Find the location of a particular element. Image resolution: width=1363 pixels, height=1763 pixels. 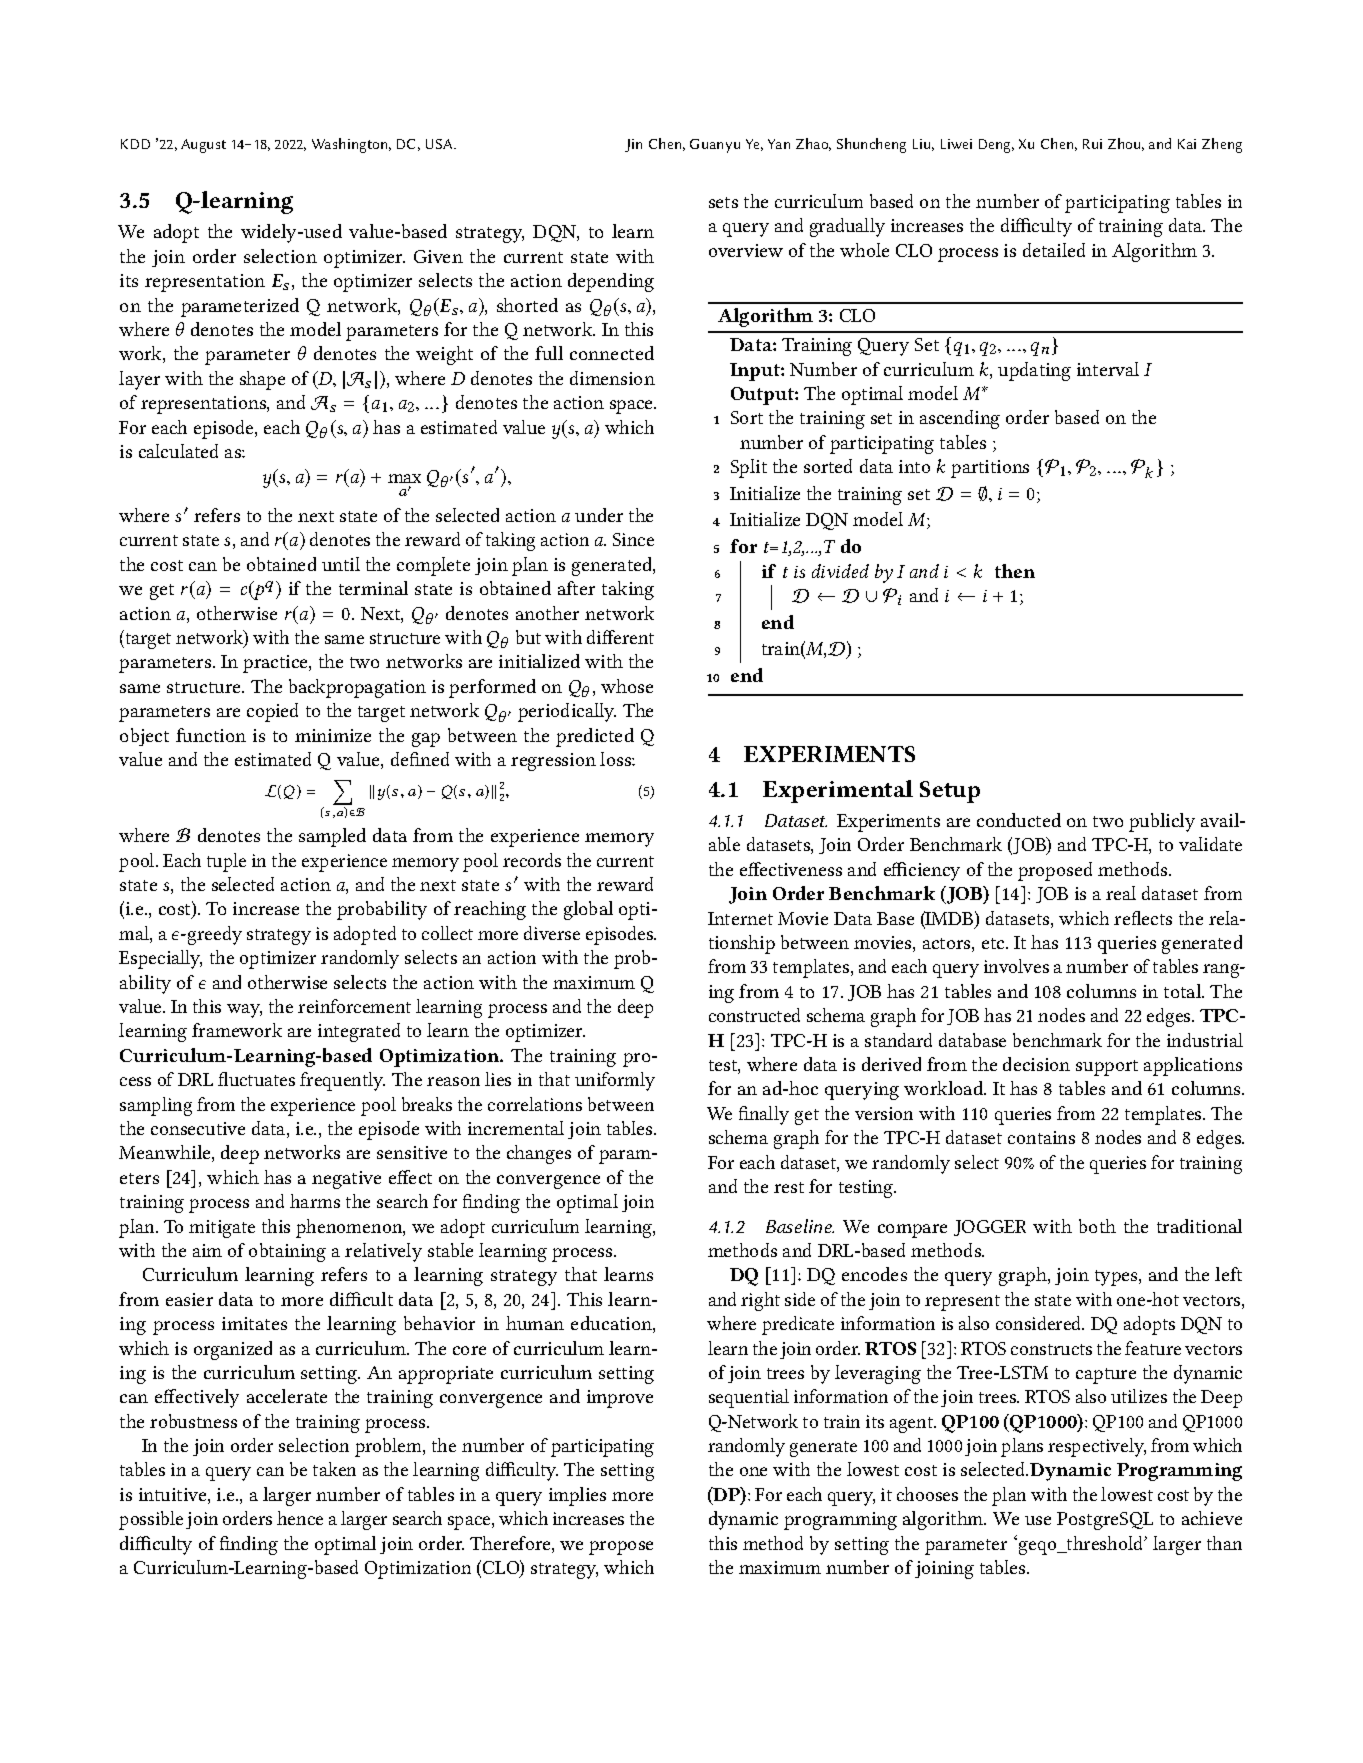

Rui is located at coordinates (1092, 144).
